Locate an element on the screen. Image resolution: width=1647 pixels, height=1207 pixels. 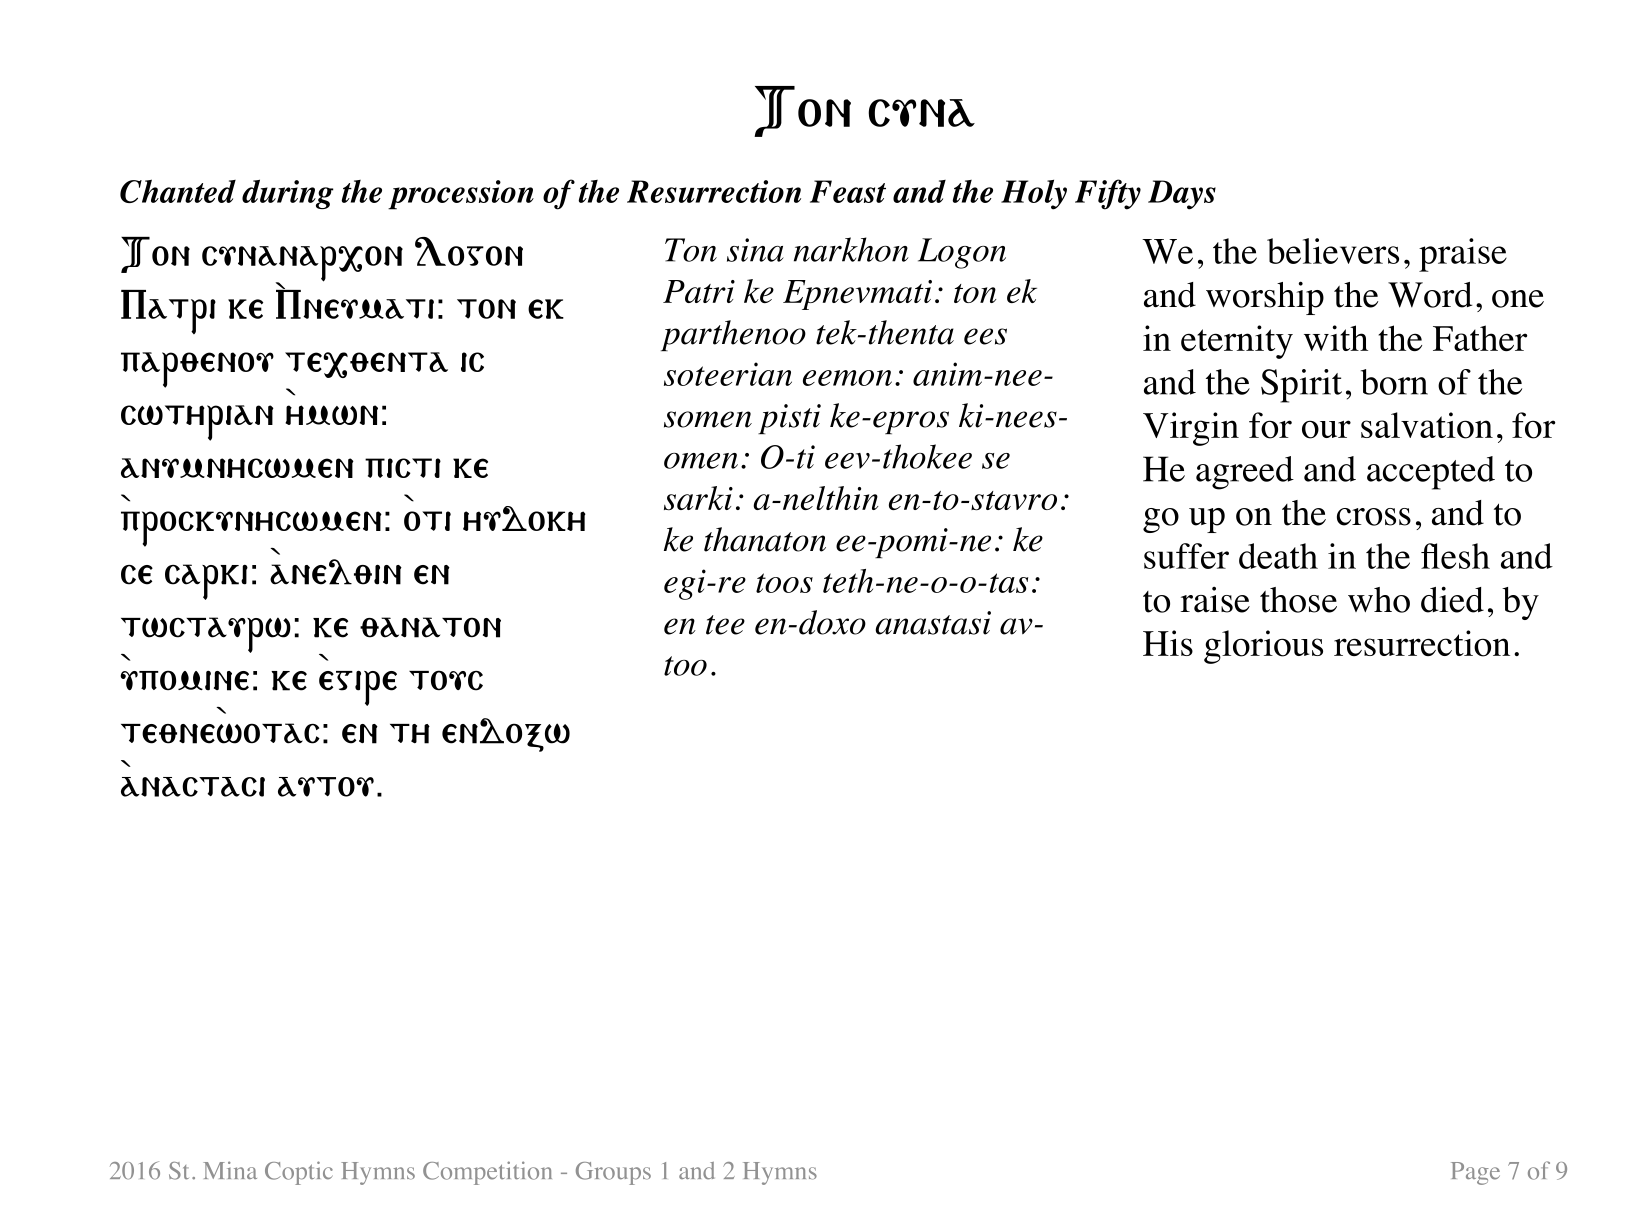
His is located at coordinates (1168, 643).
